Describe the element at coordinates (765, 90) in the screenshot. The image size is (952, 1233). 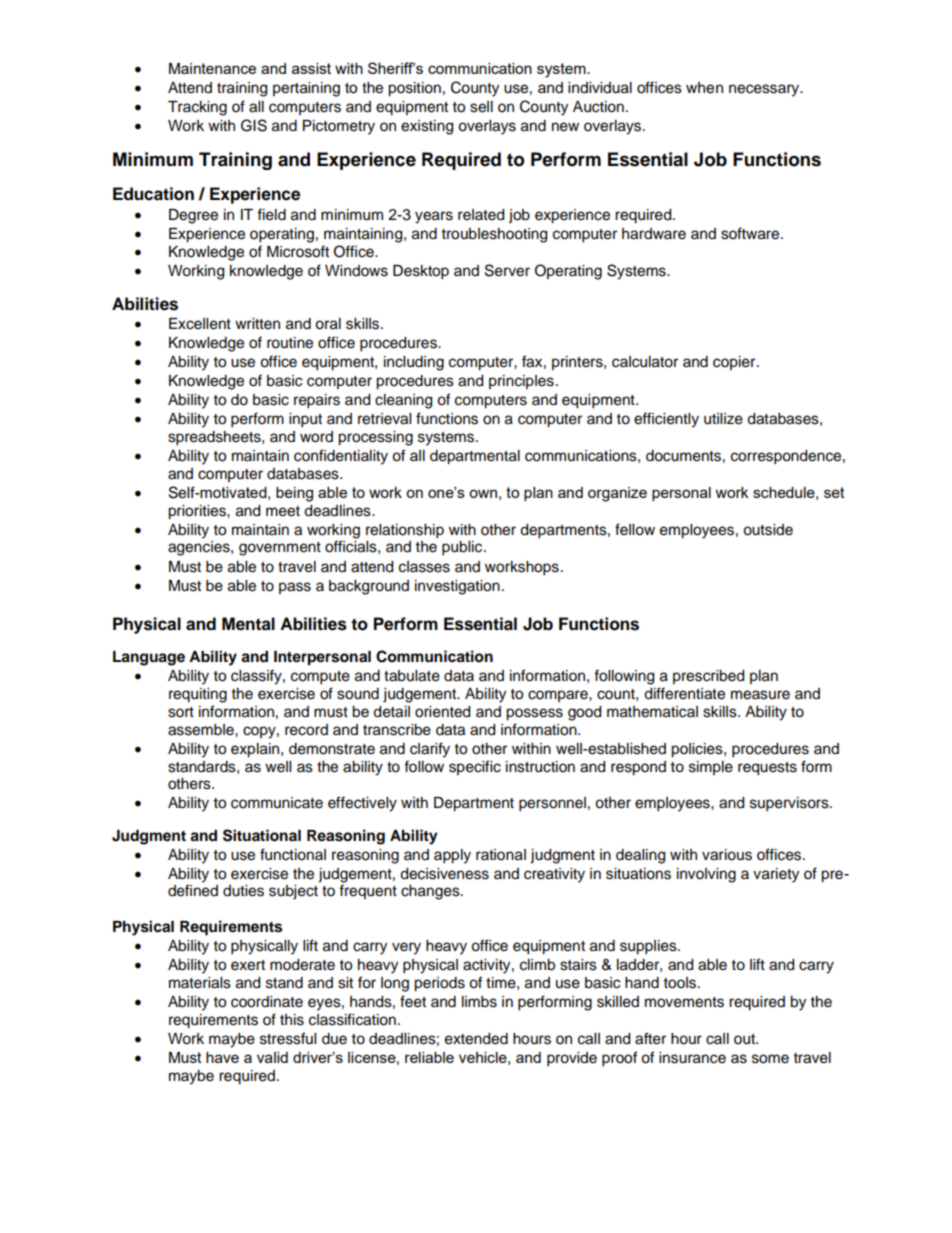
I see `necessary` at that location.
